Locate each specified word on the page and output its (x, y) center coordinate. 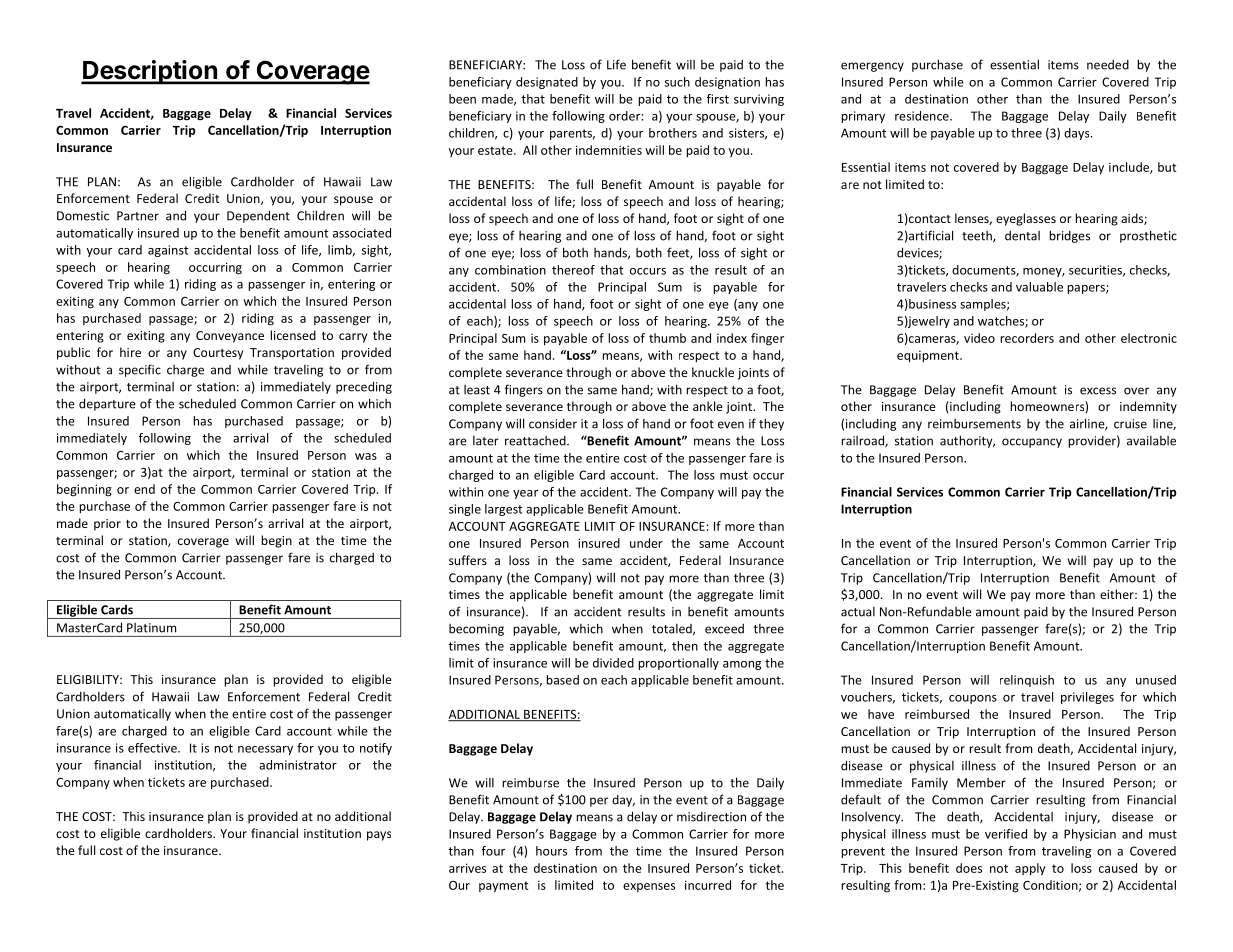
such (677, 82)
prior (107, 525)
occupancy (1032, 443)
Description (150, 72)
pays (379, 836)
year (525, 494)
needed (1108, 65)
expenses (649, 887)
